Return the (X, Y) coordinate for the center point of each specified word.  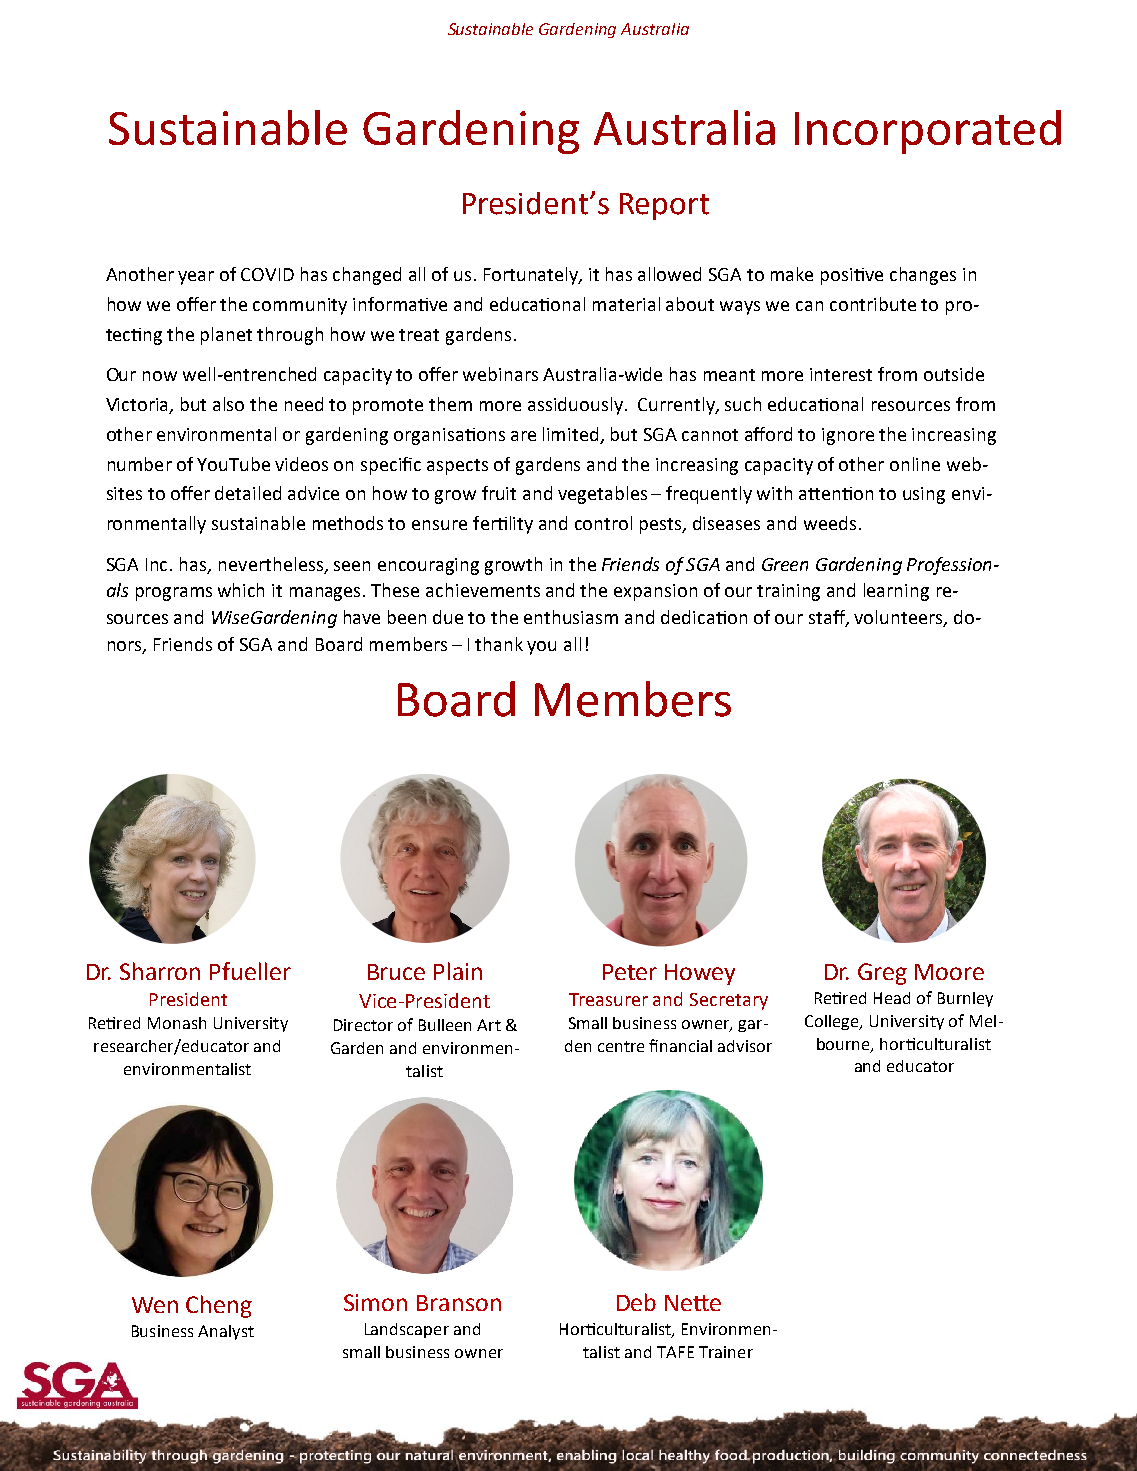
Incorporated (928, 132)
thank (499, 644)
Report (664, 206)
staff (828, 618)
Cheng (219, 1306)
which (241, 590)
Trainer (726, 1352)
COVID (267, 274)
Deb (636, 1302)
